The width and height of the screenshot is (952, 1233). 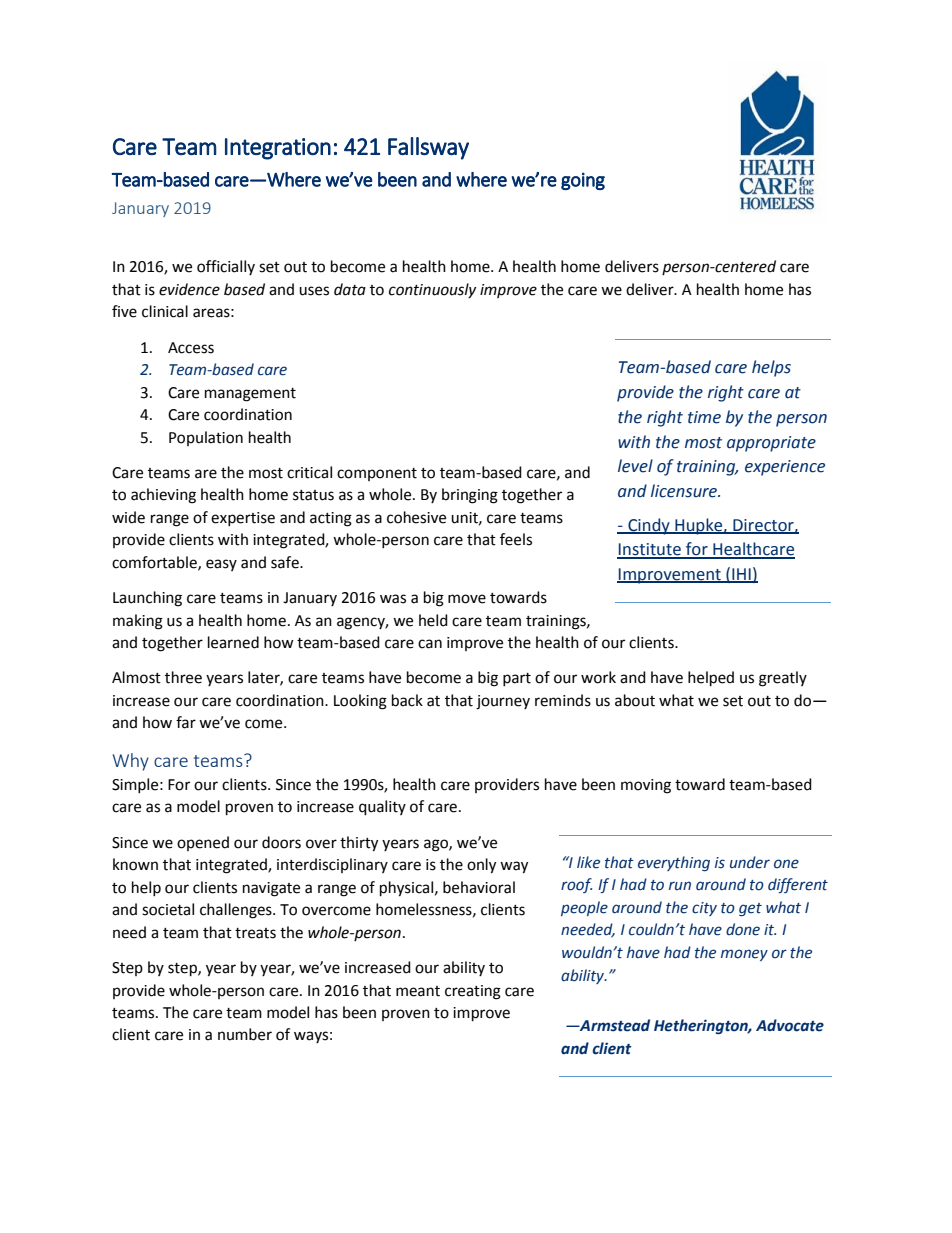 What do you see at coordinates (278, 149) in the screenshot?
I see `Integration` at bounding box center [278, 149].
